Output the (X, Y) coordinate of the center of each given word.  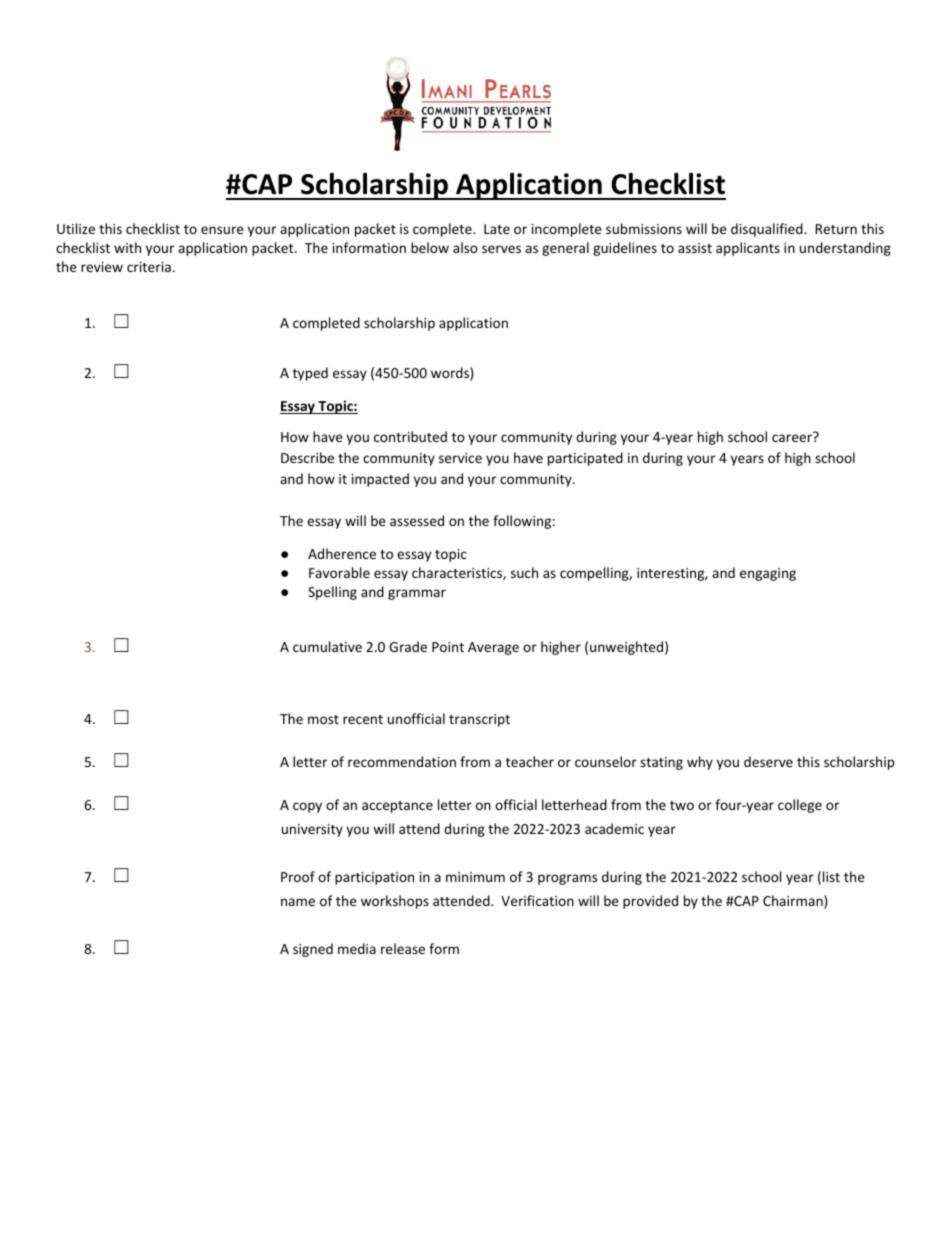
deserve (768, 761)
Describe (307, 457)
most (323, 719)
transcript (479, 720)
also (465, 247)
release (403, 948)
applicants (748, 249)
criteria (149, 267)
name (298, 902)
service (460, 458)
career (792, 438)
